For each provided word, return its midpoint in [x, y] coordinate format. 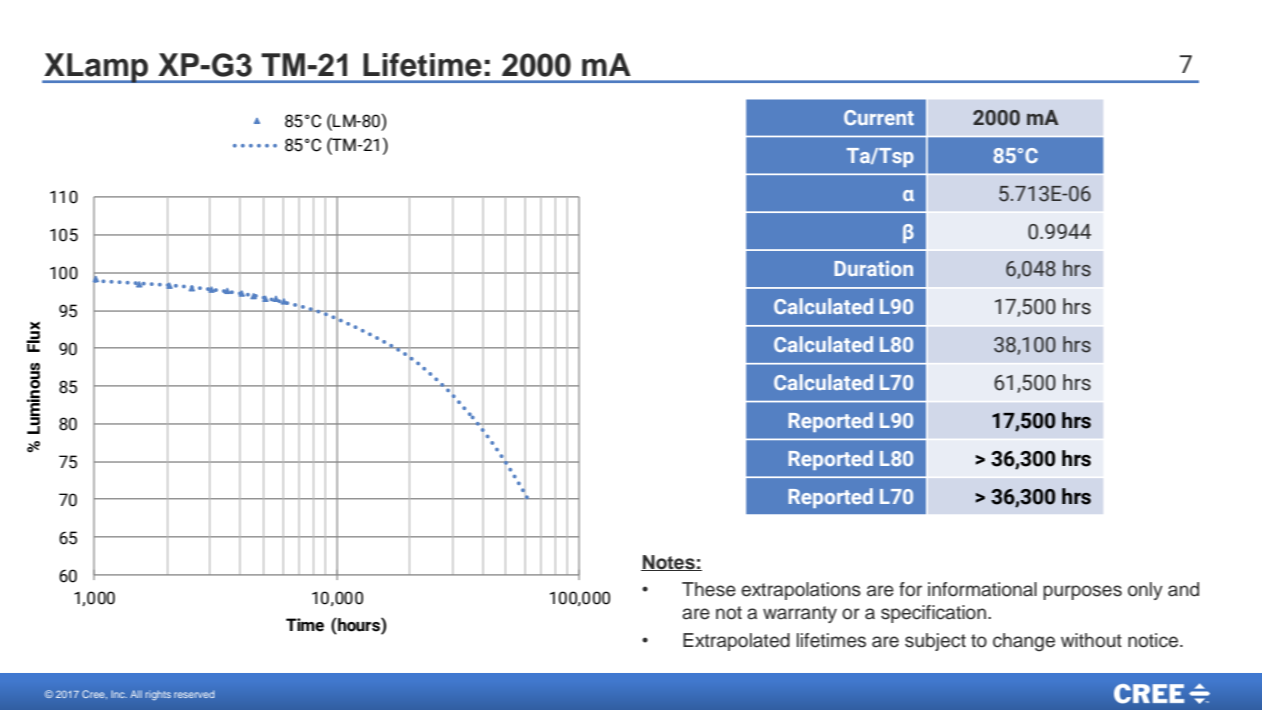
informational [982, 589]
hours [359, 624]
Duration [874, 268]
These [709, 589]
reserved [194, 694]
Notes [669, 563]
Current [879, 117]
